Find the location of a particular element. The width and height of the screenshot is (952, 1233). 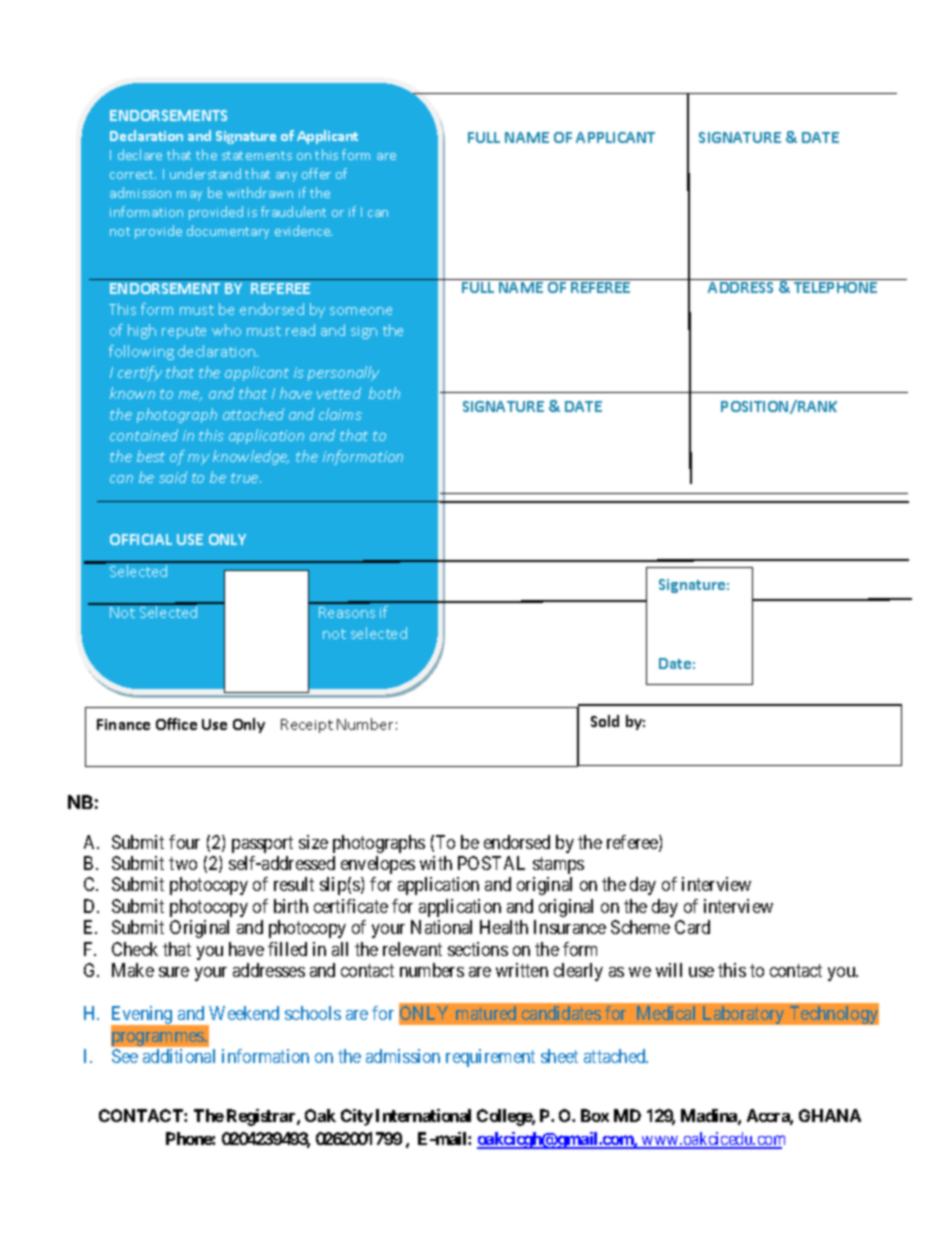

understand is located at coordinates (205, 173).
